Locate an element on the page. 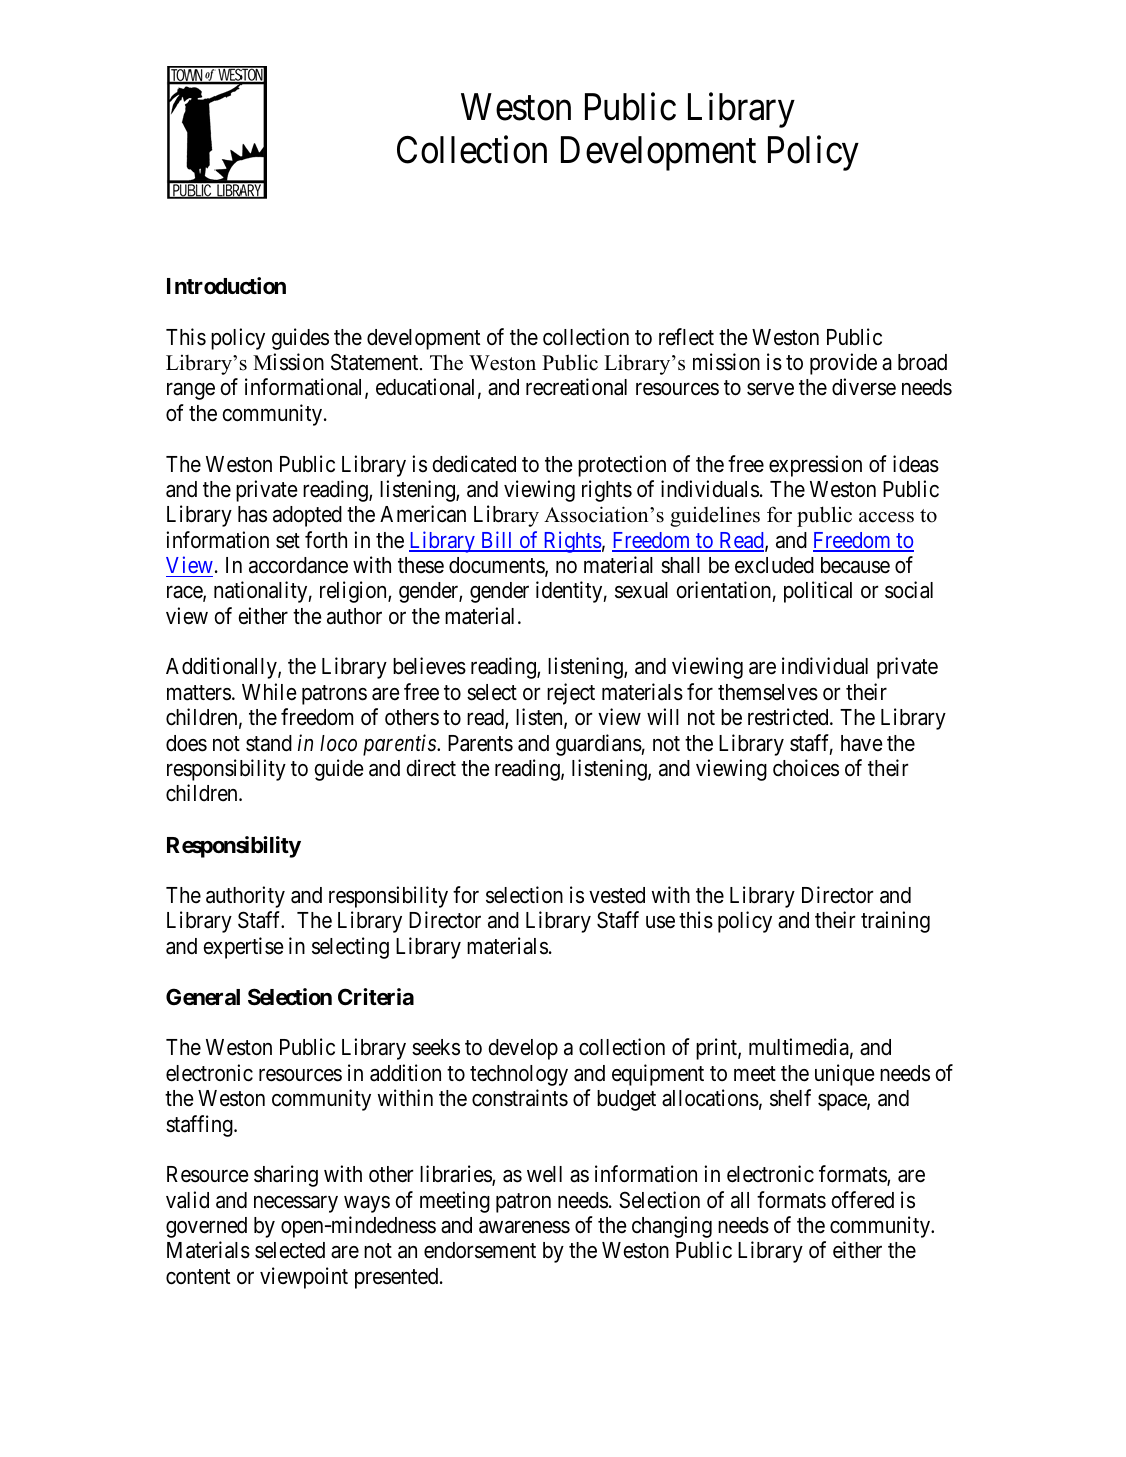 This image has width=1126, height=1457. recreational is located at coordinates (576, 387).
